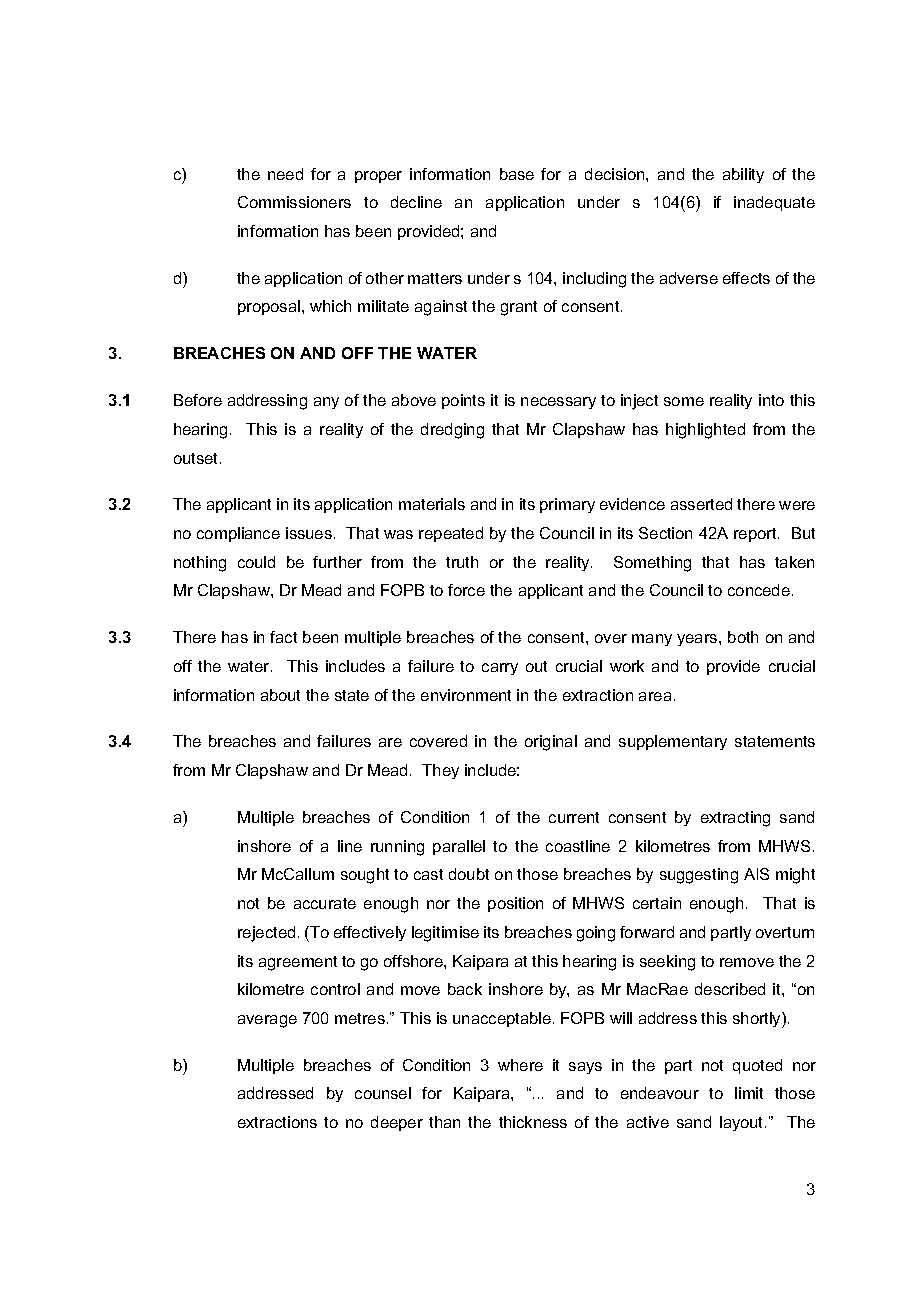 The width and height of the screenshot is (924, 1308). Describe the element at coordinates (462, 562) in the screenshot. I see `truth` at that location.
